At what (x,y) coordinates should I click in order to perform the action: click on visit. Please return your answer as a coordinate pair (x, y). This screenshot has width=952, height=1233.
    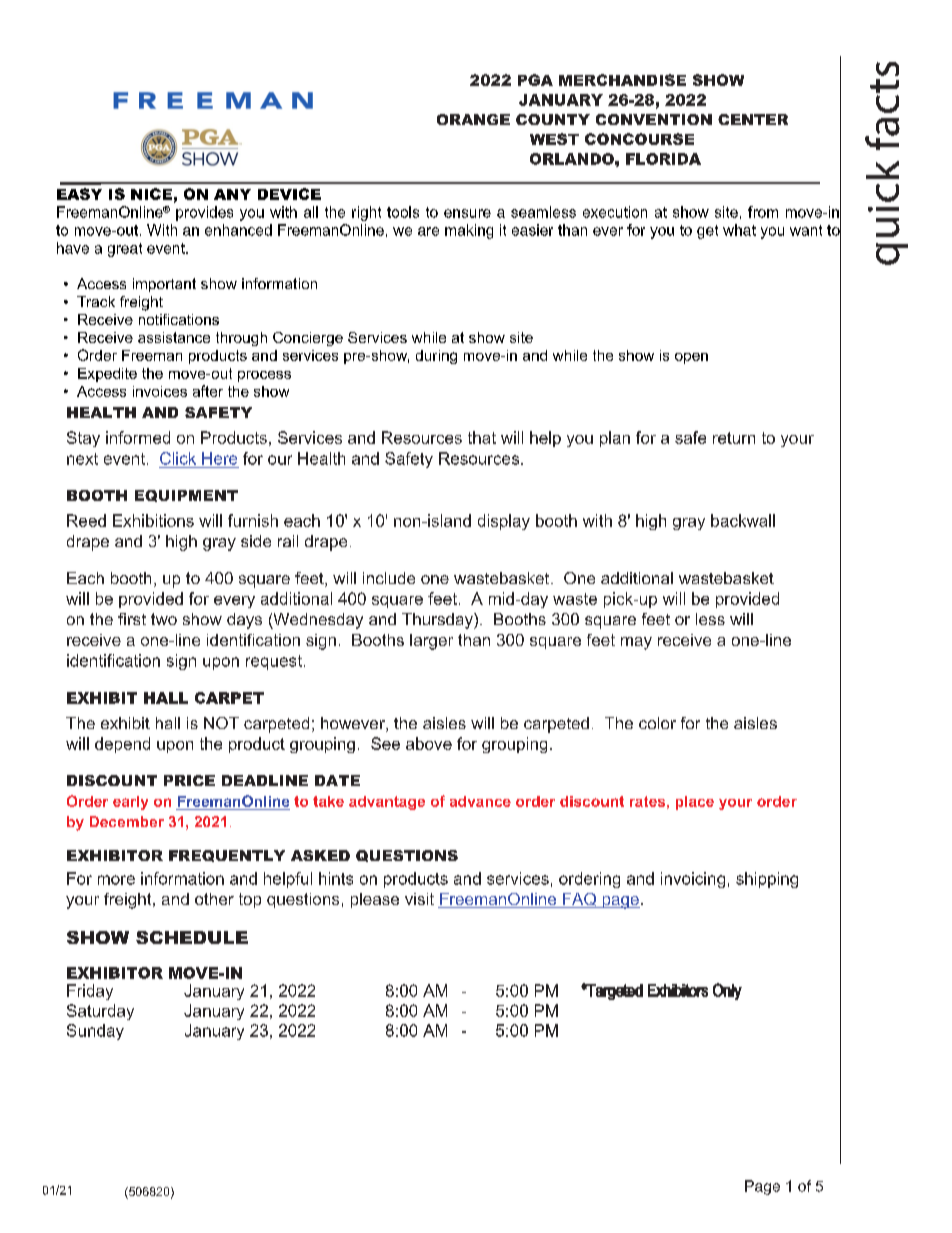
    Looking at the image, I should click on (419, 899).
